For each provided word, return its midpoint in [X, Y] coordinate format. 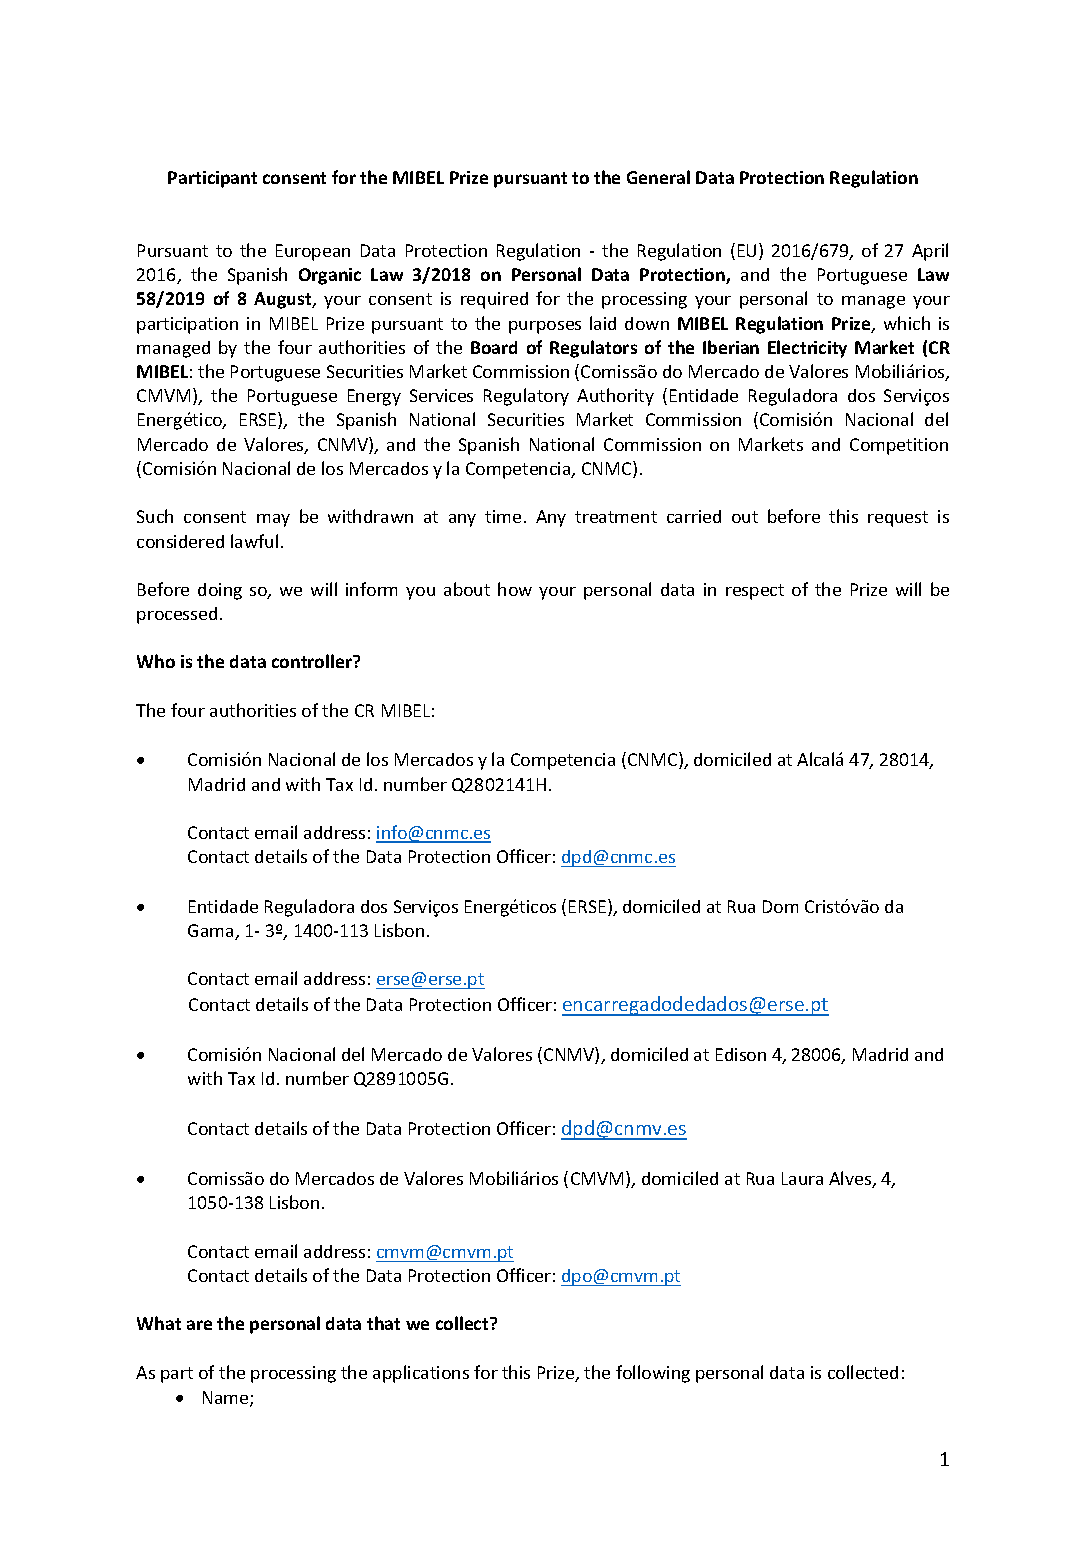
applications [421, 1374]
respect [755, 592]
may [273, 520]
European [313, 252]
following [653, 1374]
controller [313, 661]
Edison [741, 1054]
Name [227, 1399]
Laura [802, 1178]
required [494, 300]
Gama [212, 932]
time [503, 516]
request [898, 519]
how [515, 589]
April [930, 252]
